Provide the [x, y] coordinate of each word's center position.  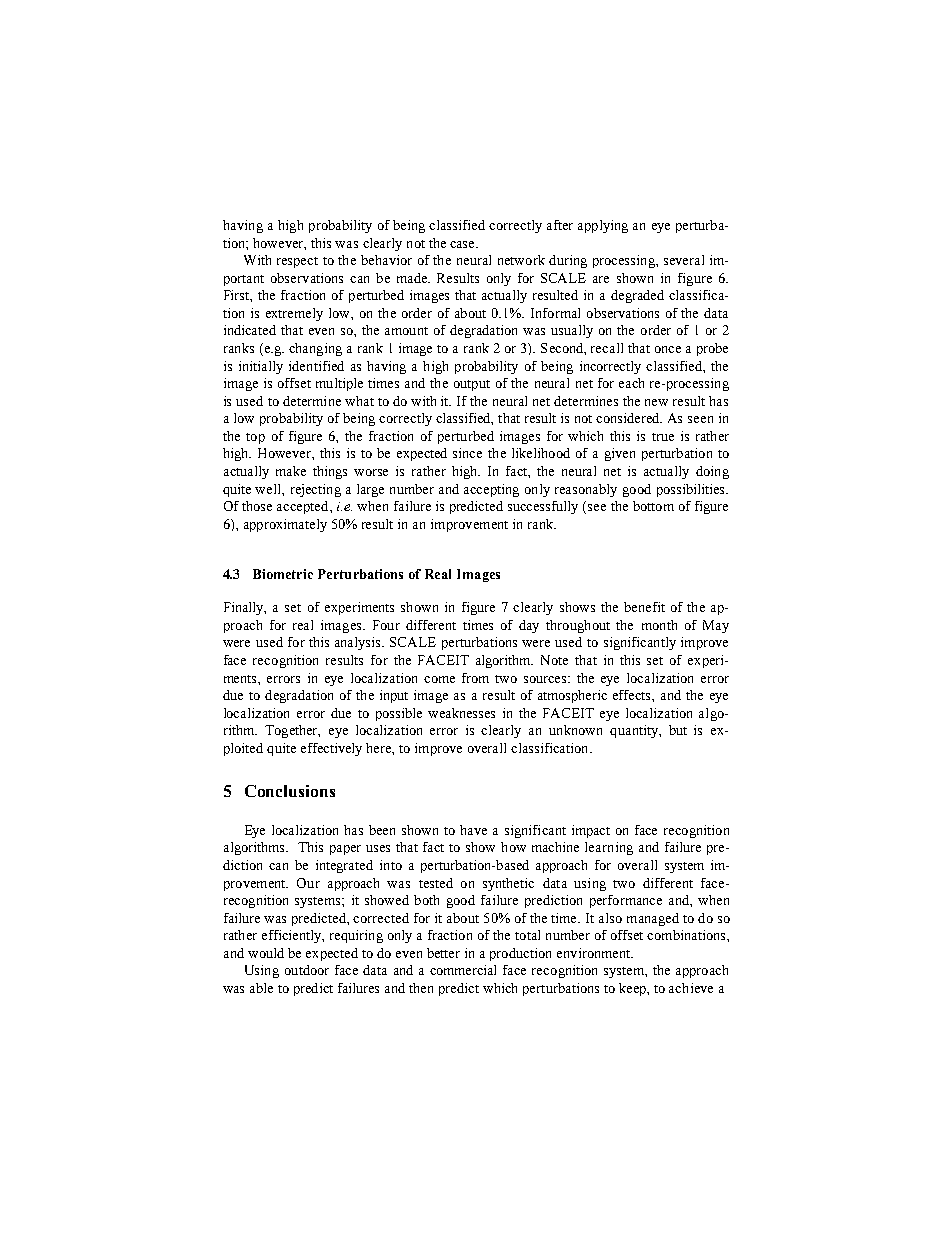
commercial [463, 970]
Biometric [283, 574]
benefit [644, 607]
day [529, 626]
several [684, 260]
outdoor [307, 970]
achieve [691, 988]
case [464, 244]
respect [297, 262]
